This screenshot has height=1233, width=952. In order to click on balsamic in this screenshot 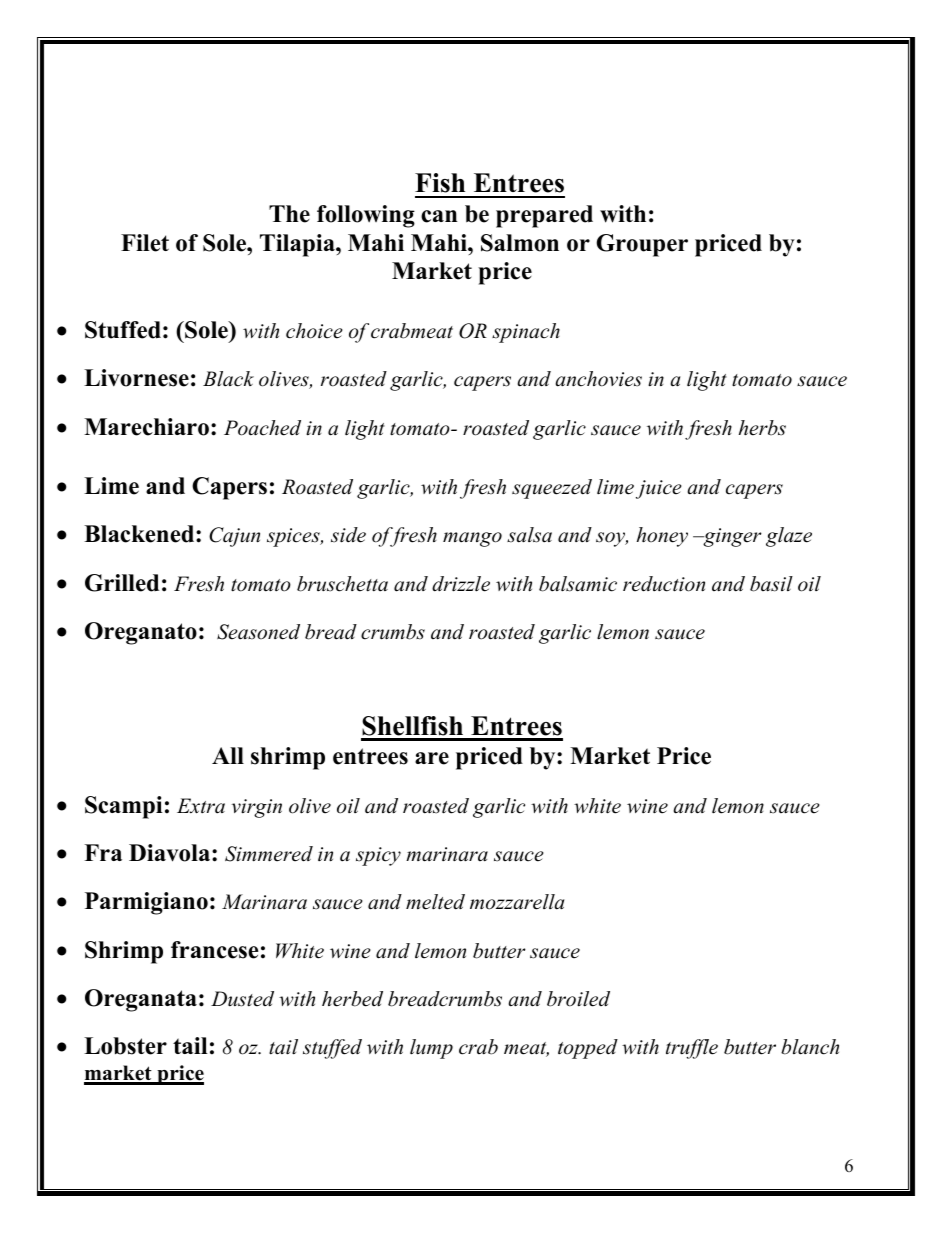, I will do `click(578, 584)`.
